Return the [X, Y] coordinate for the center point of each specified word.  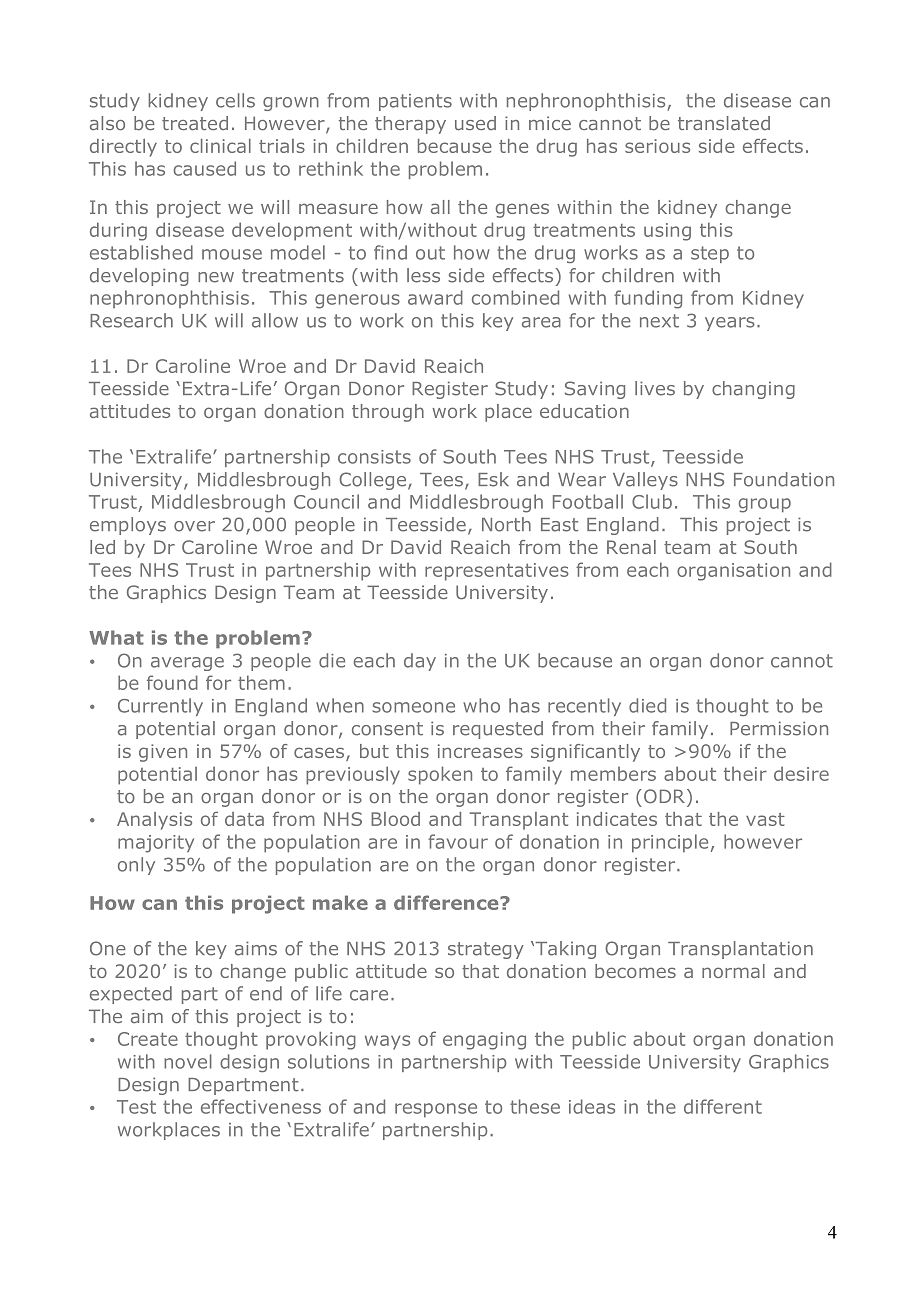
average [187, 664]
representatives [497, 572]
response [436, 1110]
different [723, 1106]
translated [724, 123]
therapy [410, 125]
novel [188, 1061]
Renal [631, 547]
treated [195, 123]
